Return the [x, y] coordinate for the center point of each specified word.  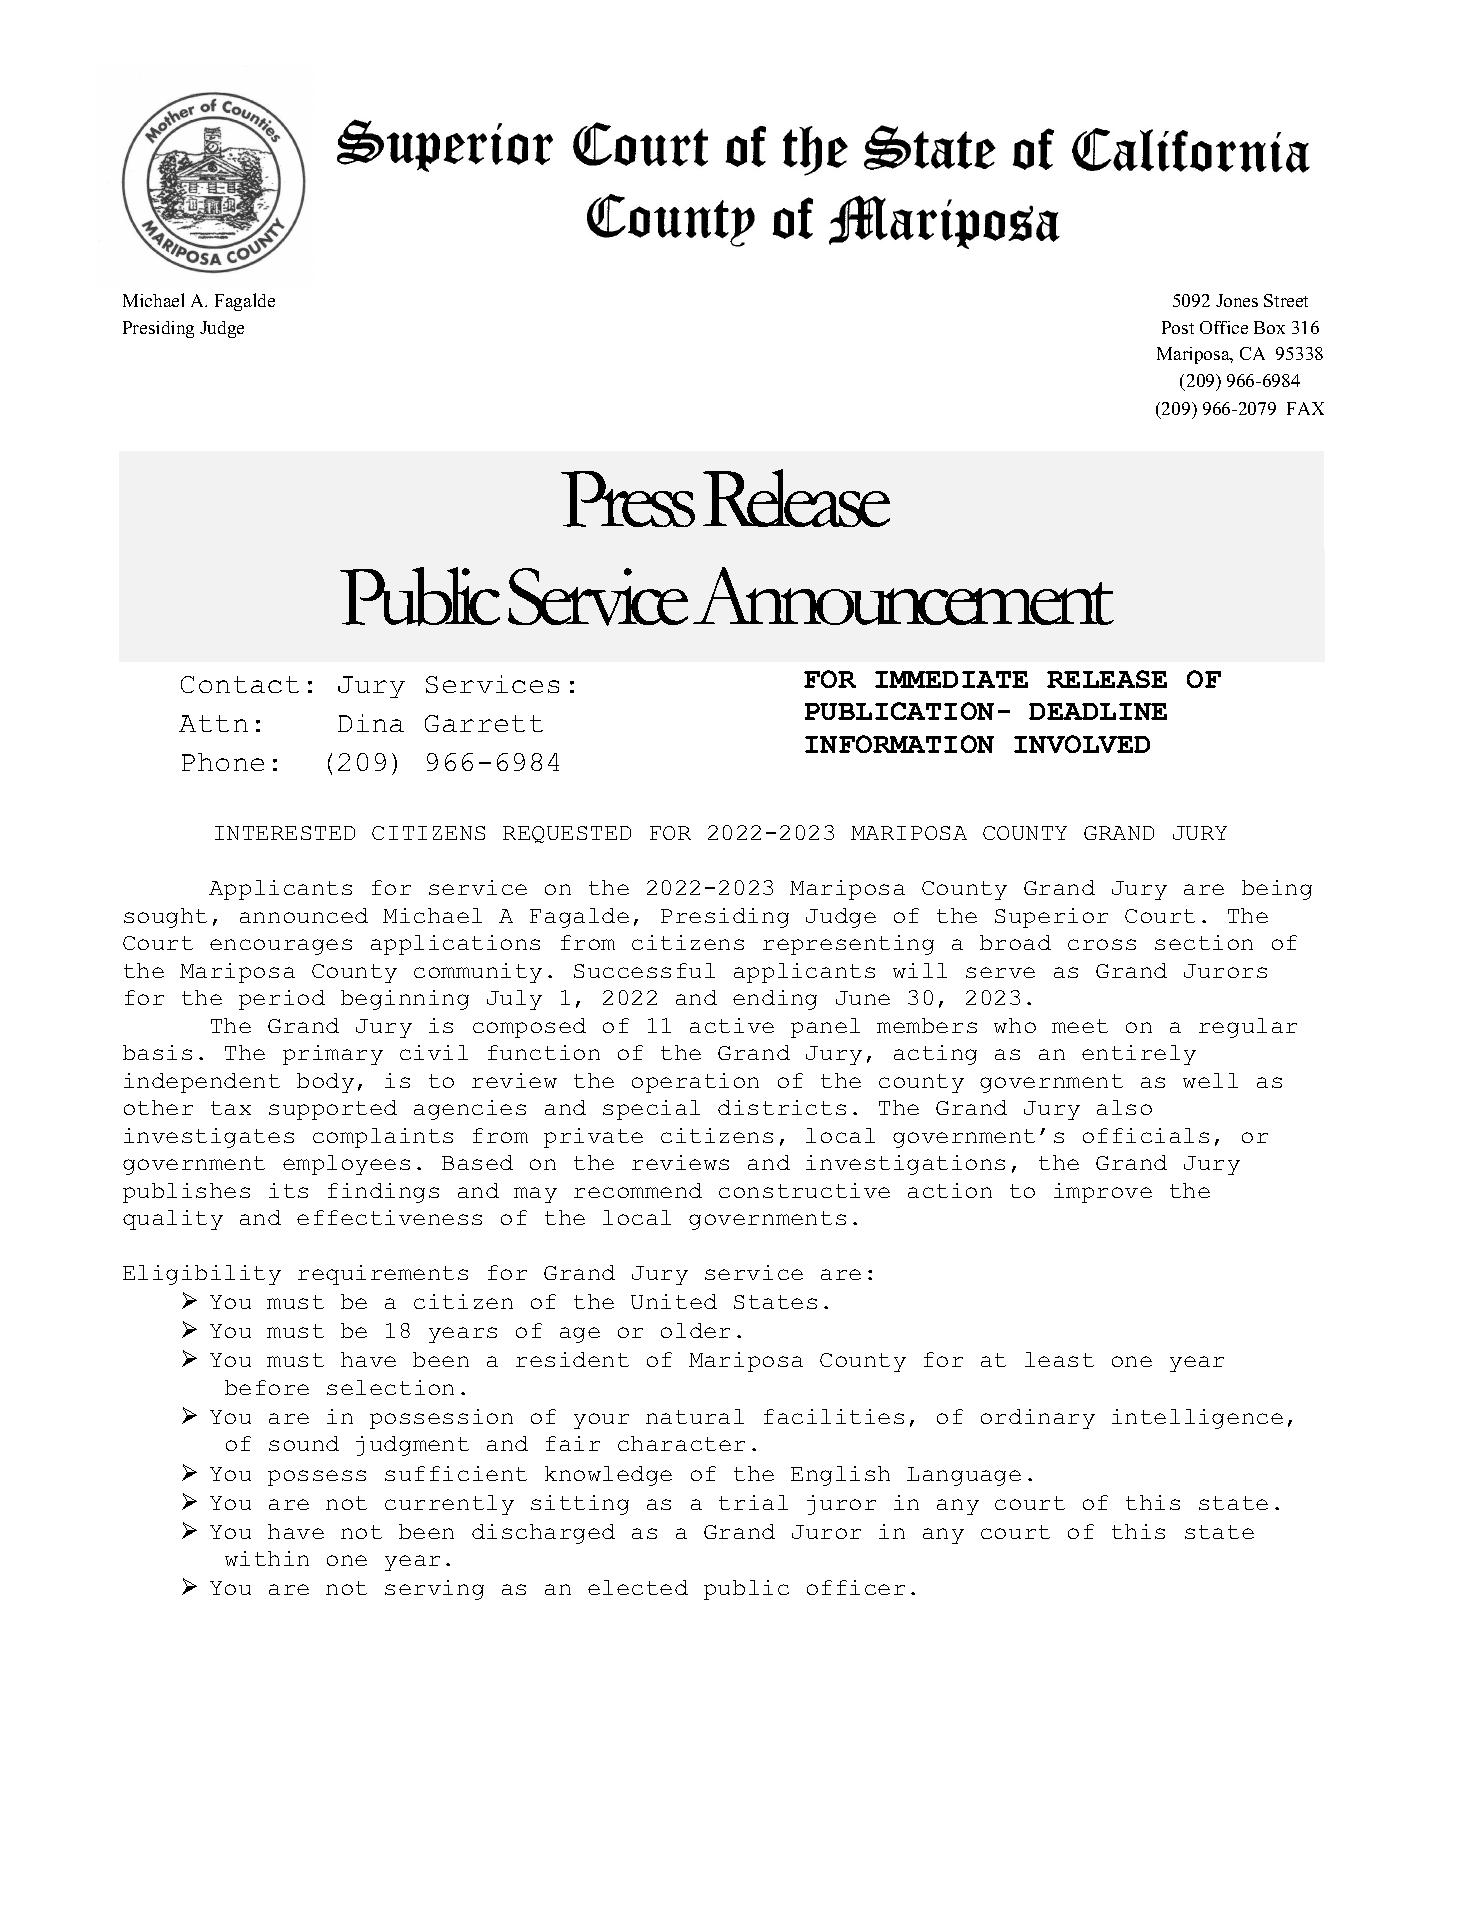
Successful [644, 970]
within [267, 1558]
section [1204, 942]
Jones [1237, 300]
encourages [281, 947]
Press [628, 499]
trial [753, 1502]
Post [1178, 327]
